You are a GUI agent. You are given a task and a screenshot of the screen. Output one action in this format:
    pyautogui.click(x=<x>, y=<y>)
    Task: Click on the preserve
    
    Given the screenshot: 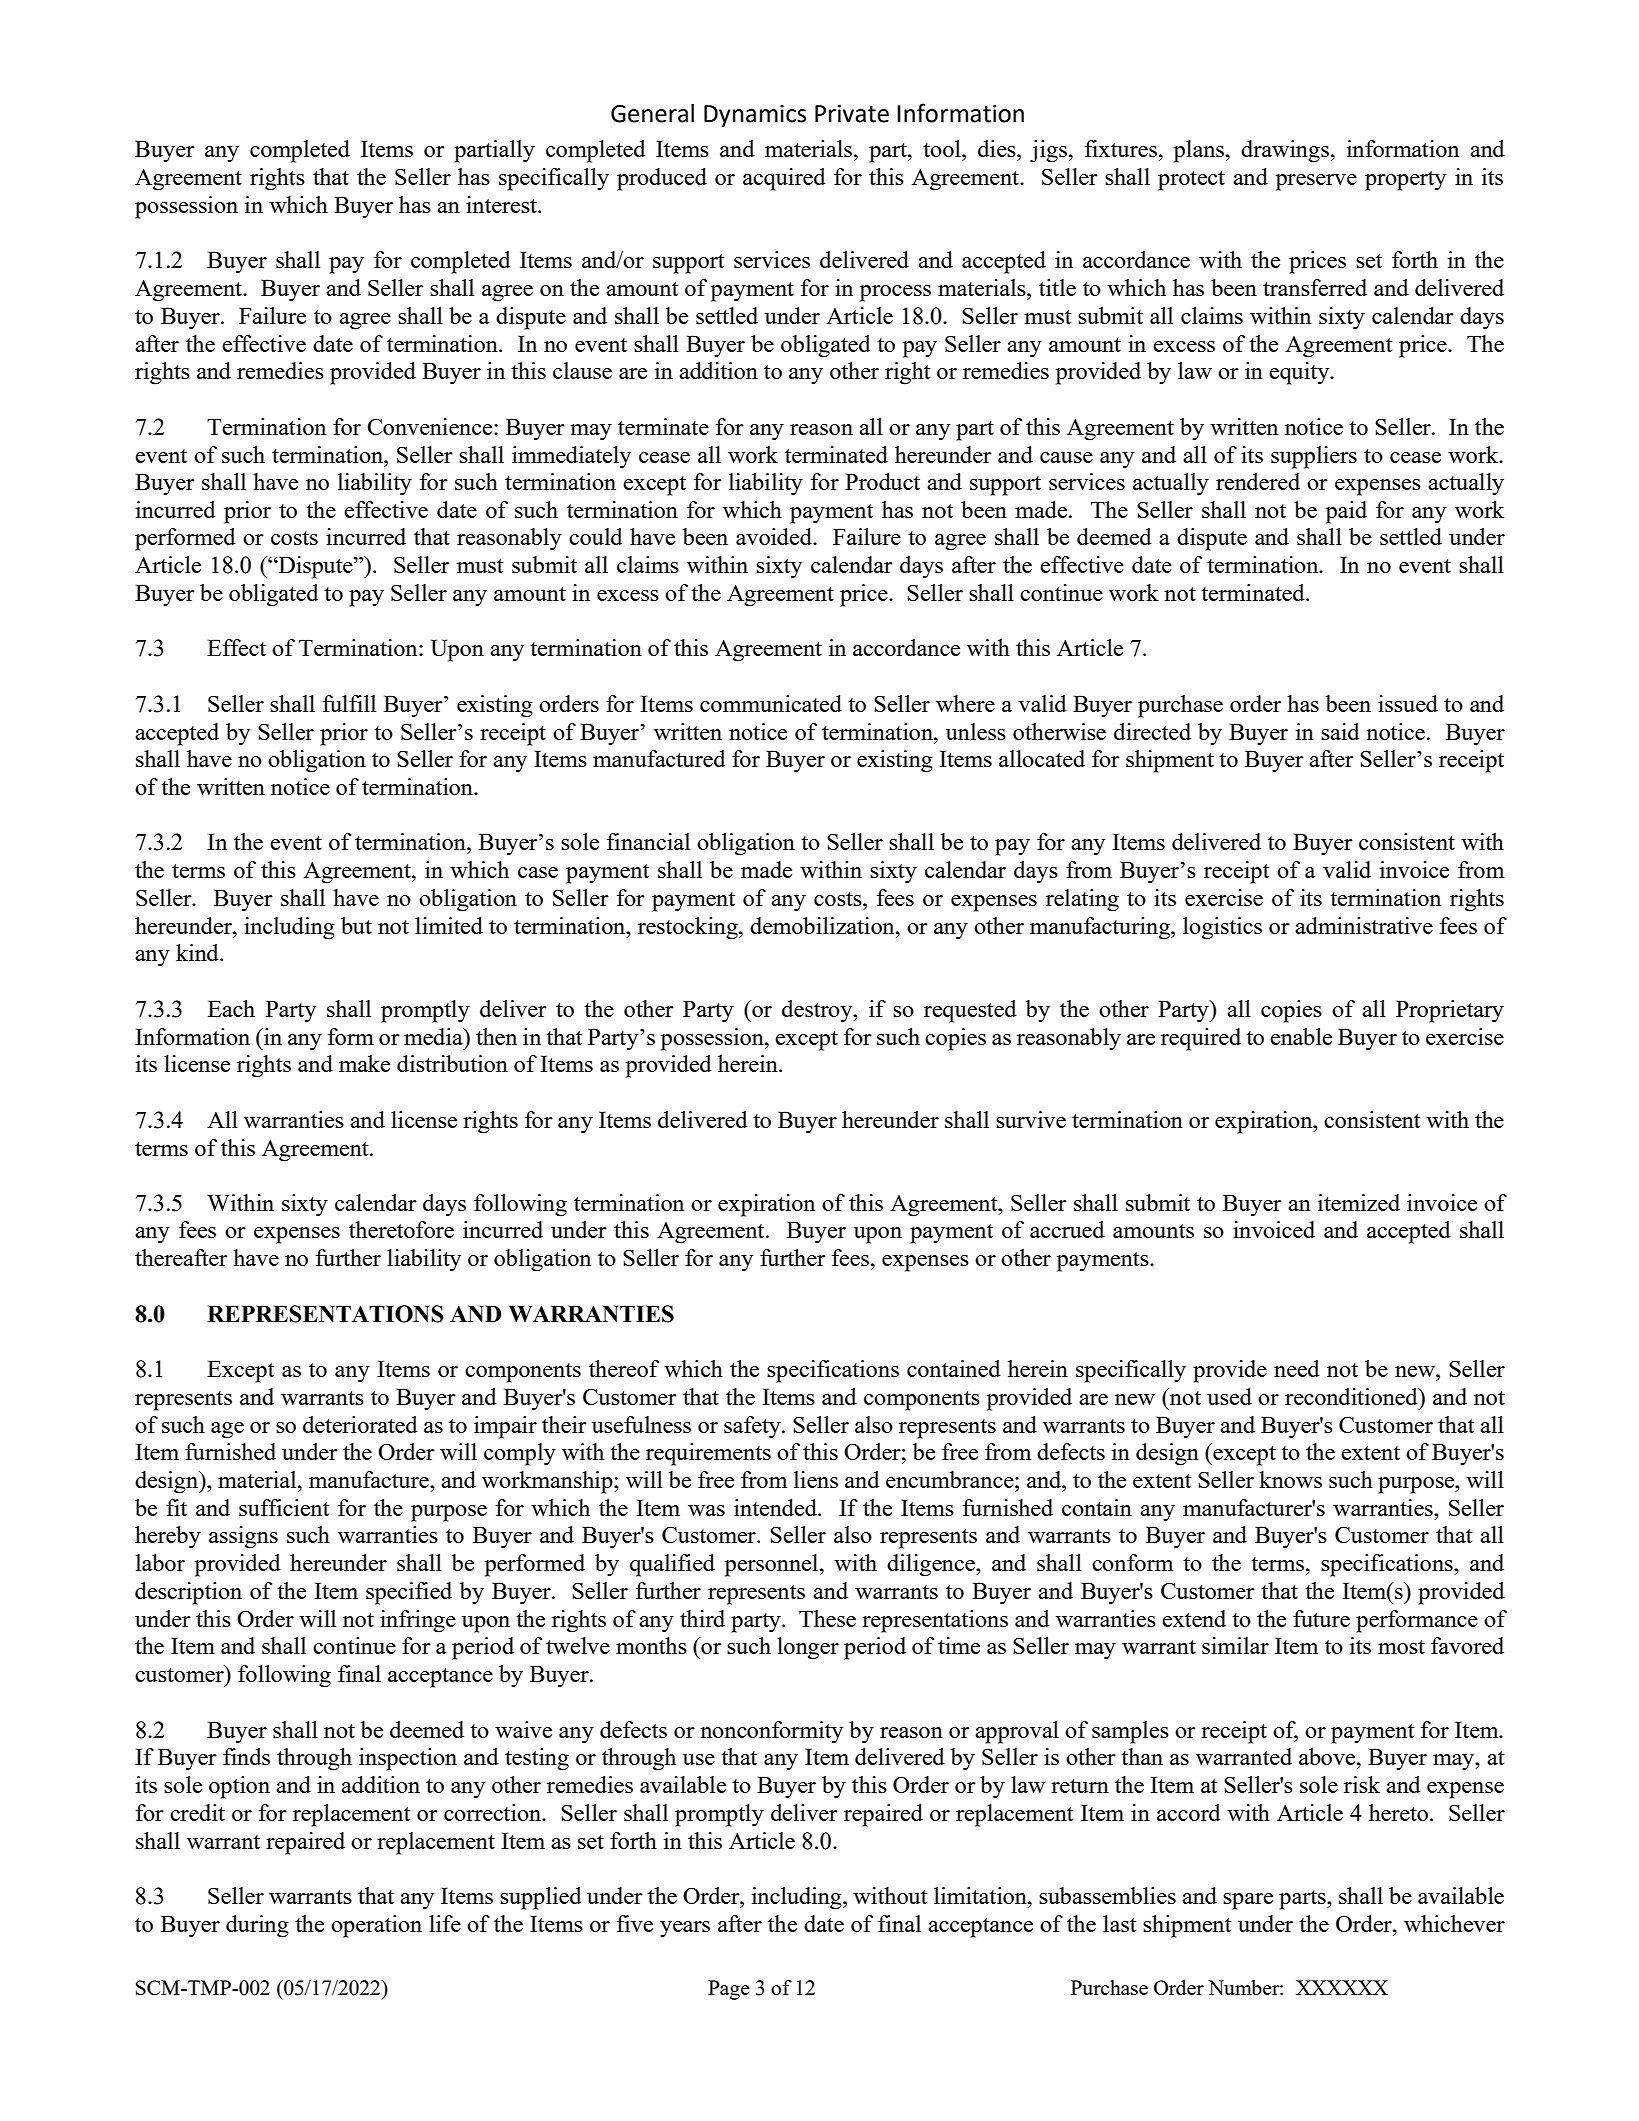 What is the action you would take?
    pyautogui.click(x=1316, y=182)
